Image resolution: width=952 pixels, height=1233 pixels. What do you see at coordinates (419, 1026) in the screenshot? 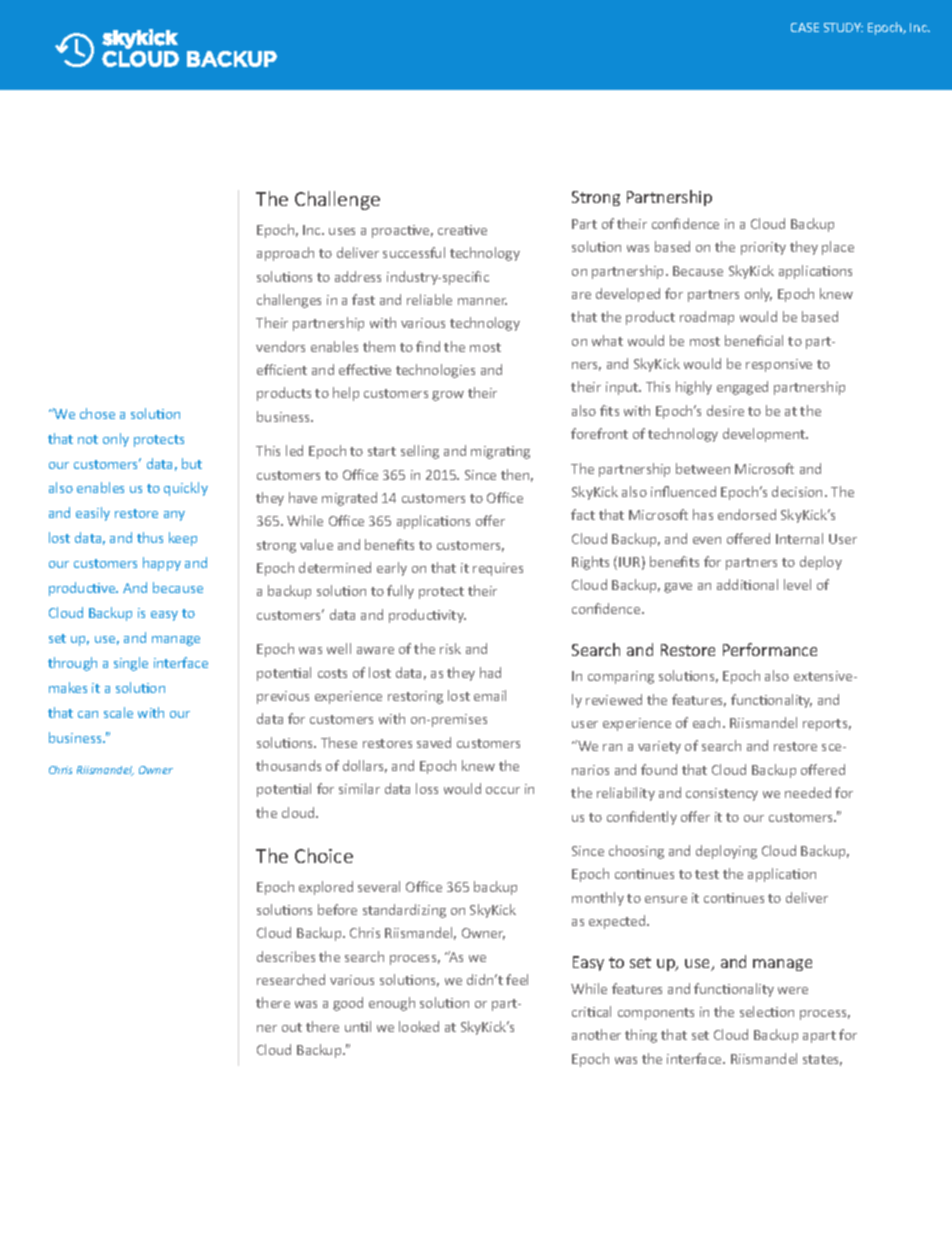
I see `looked` at bounding box center [419, 1026].
